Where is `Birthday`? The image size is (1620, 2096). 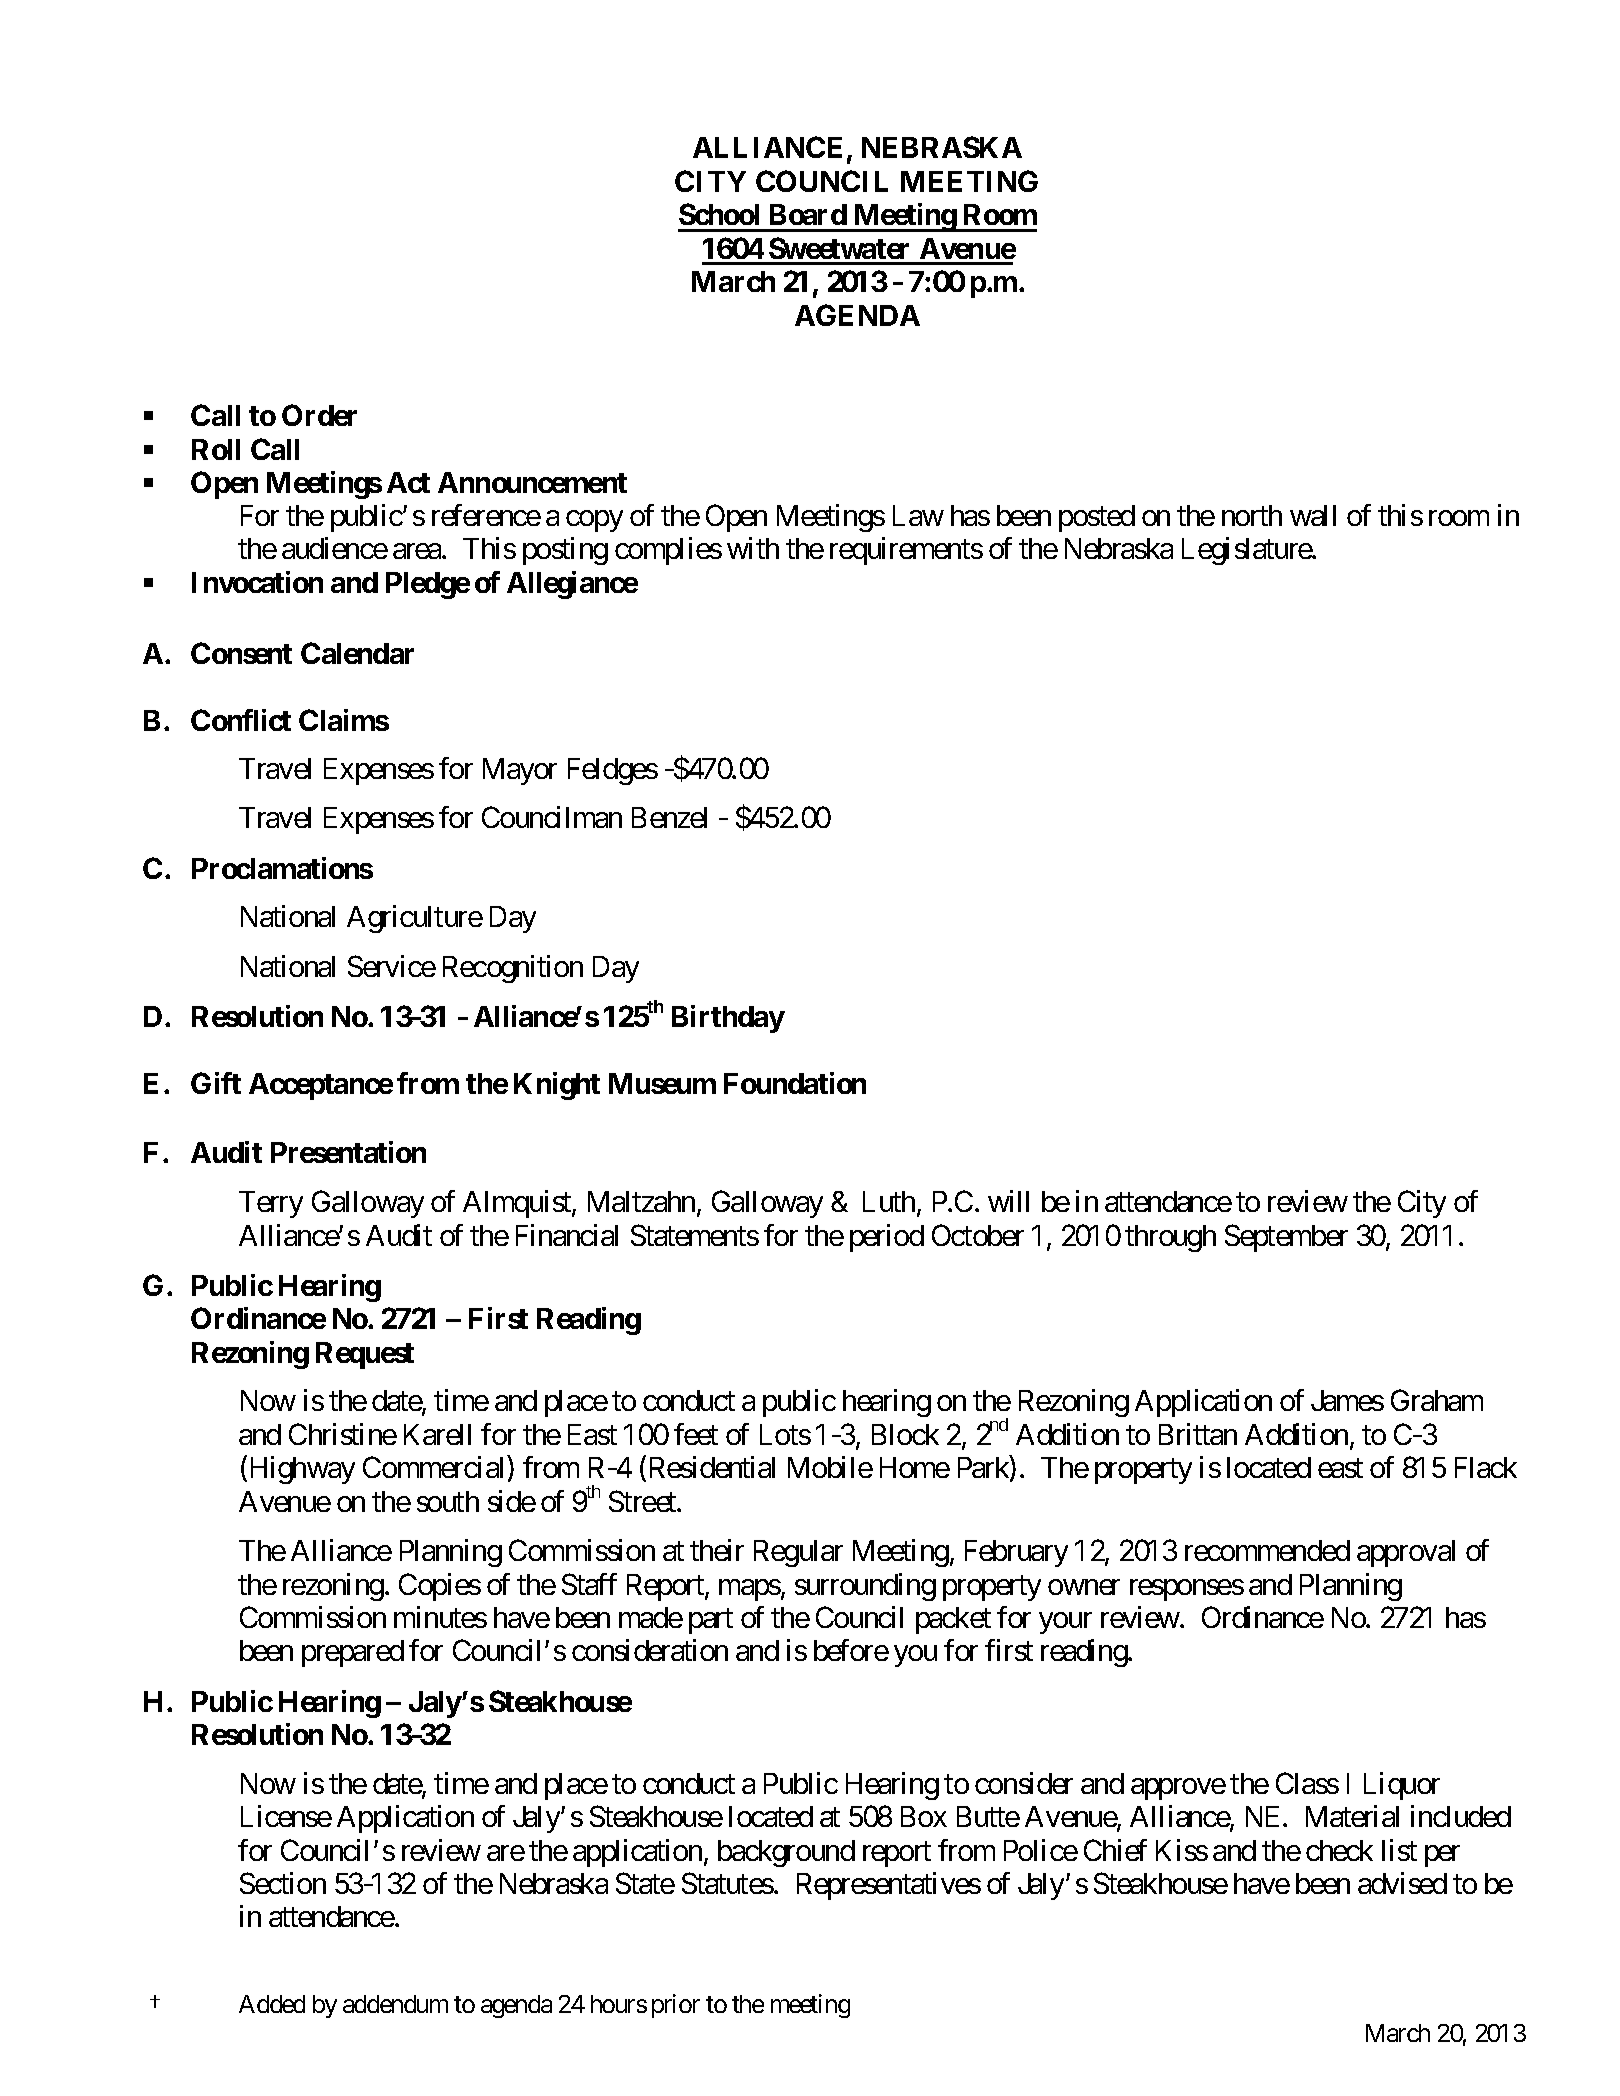 Birthday is located at coordinates (728, 1019).
